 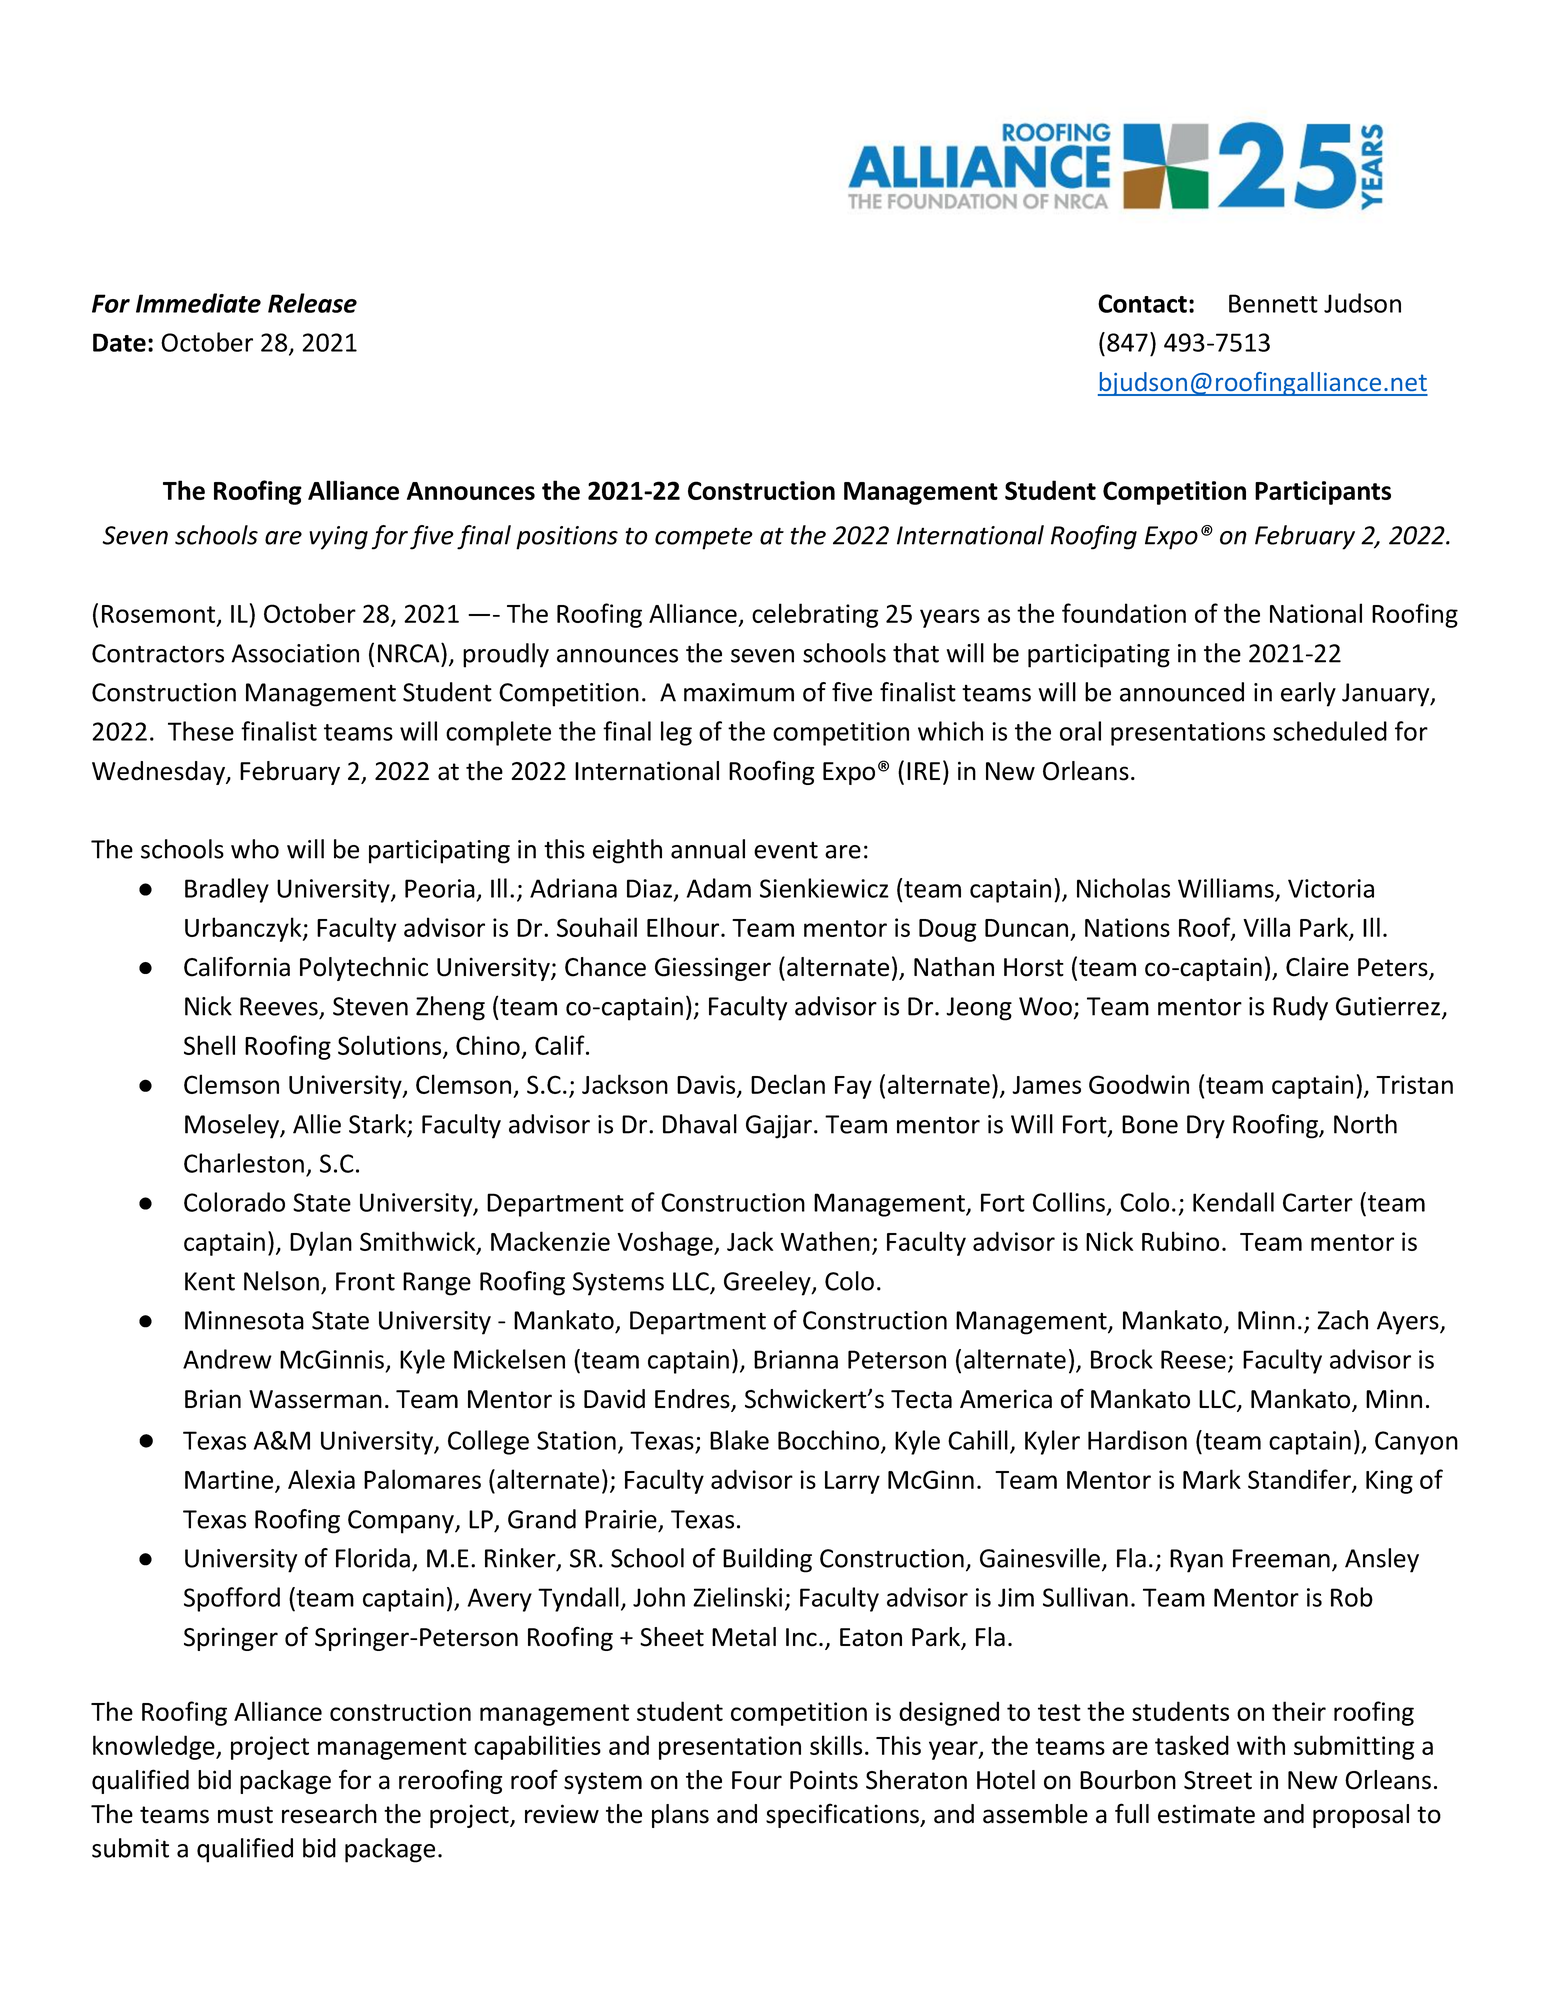 I want to click on Alexia, so click(x=321, y=1479).
